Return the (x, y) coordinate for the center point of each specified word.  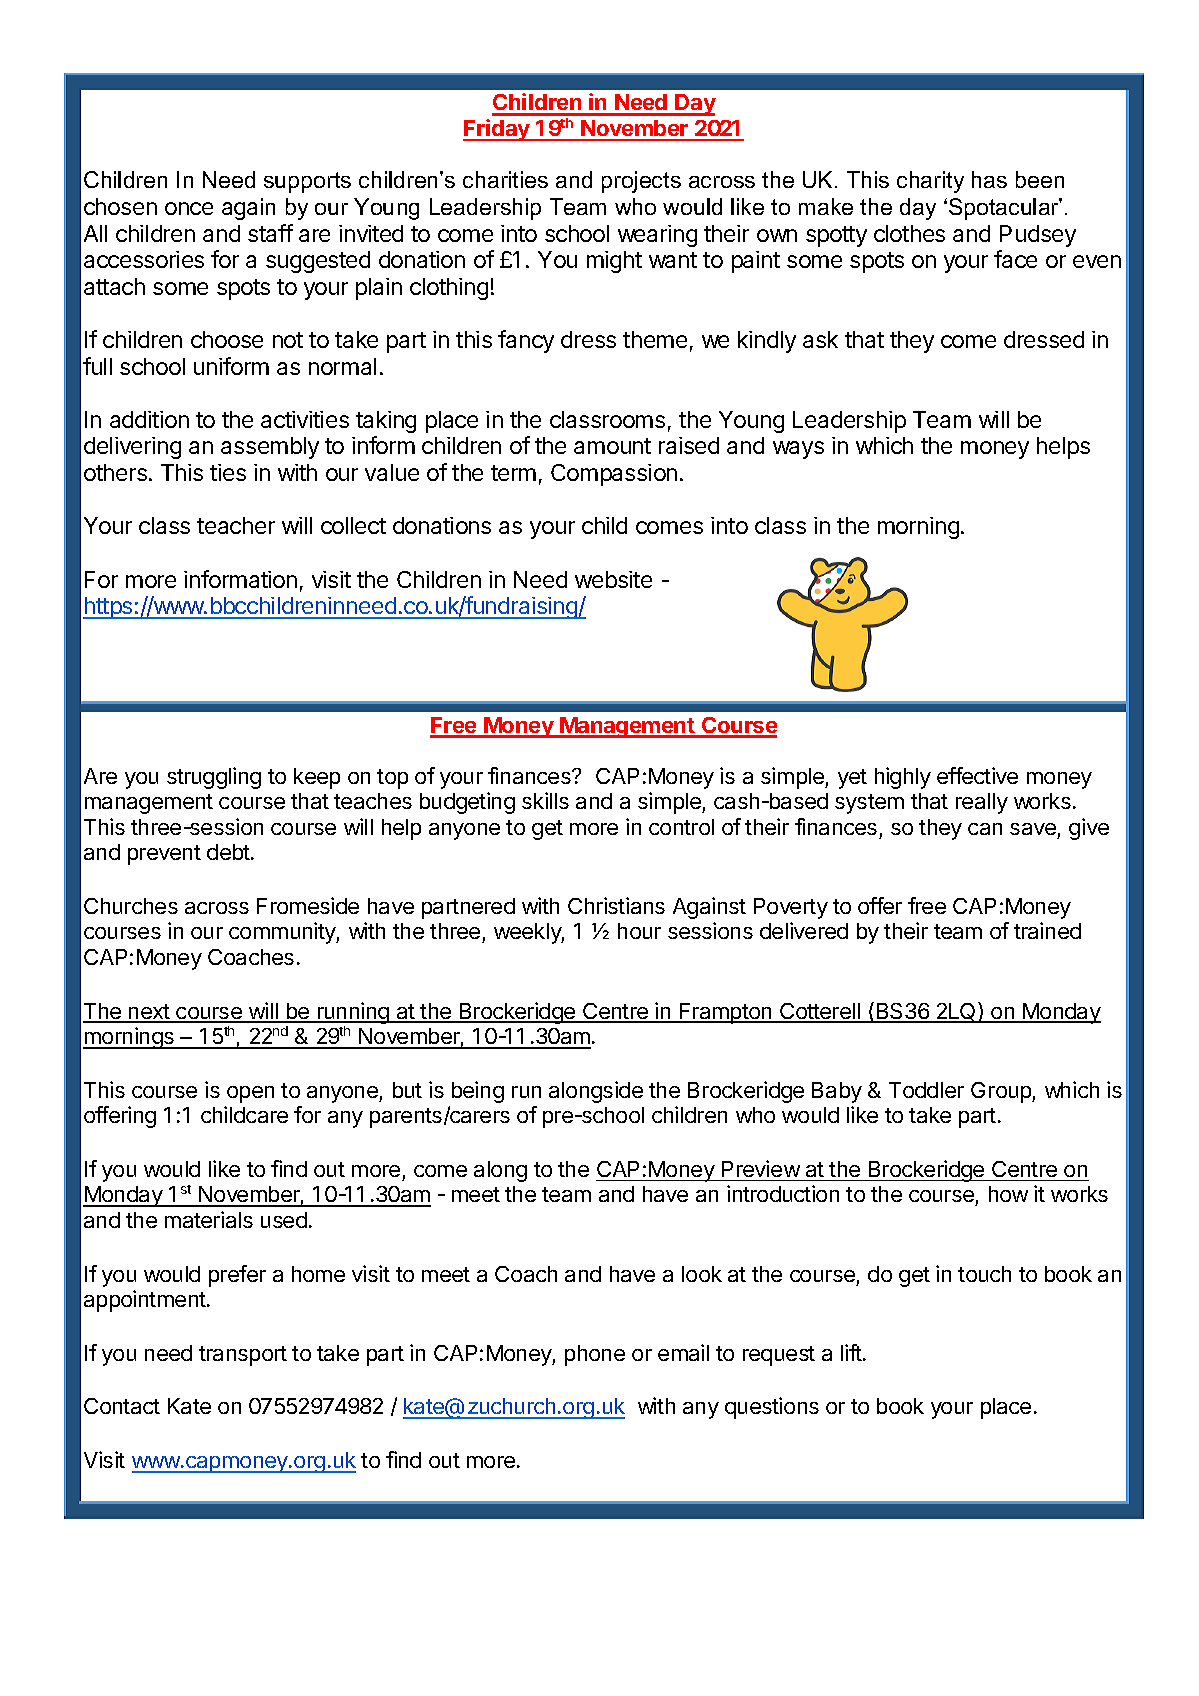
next (149, 1013)
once (189, 208)
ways (798, 450)
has (989, 179)
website (613, 579)
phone (595, 1355)
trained (1047, 930)
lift (852, 1352)
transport (243, 1356)
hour (639, 931)
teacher (236, 525)
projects (641, 182)
